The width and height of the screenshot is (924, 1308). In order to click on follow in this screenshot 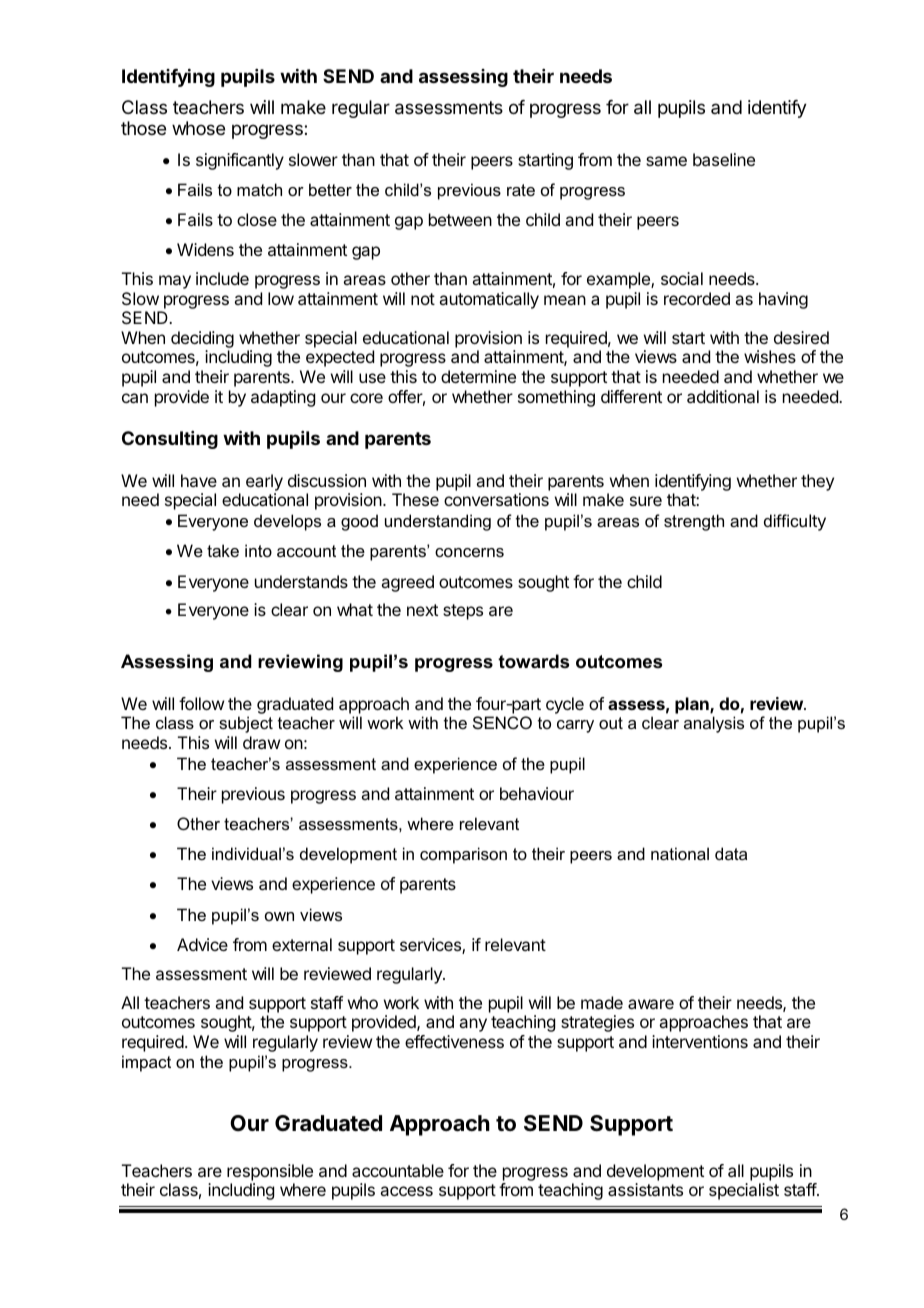, I will do `click(201, 703)`.
